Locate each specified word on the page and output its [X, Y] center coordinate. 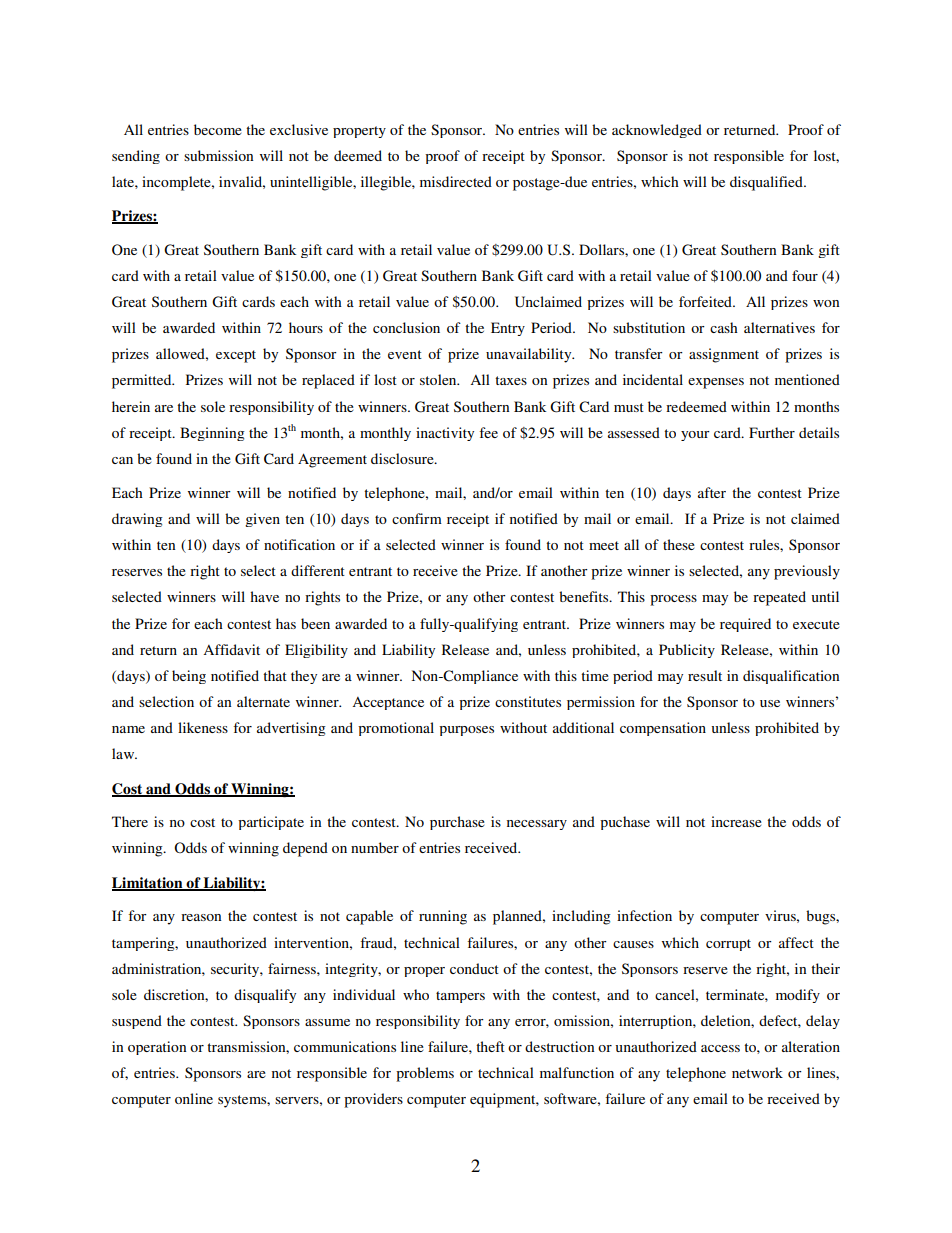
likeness [203, 727]
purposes [466, 731]
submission [218, 155]
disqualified [767, 183]
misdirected [456, 181]
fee [488, 432]
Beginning [212, 434]
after [712, 492]
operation [157, 1048]
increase [736, 821]
